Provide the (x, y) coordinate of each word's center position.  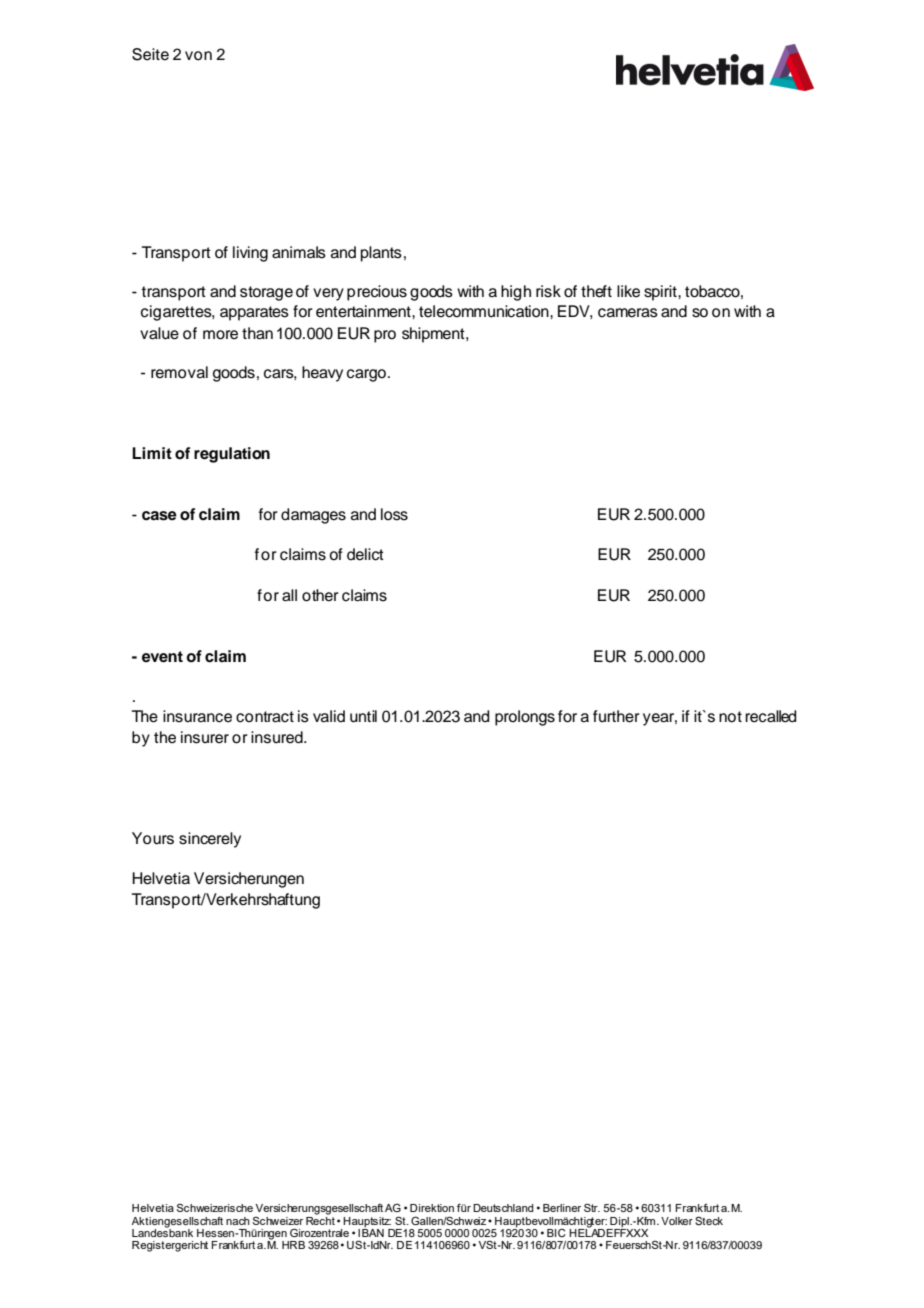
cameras (628, 313)
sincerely (210, 840)
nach (238, 1221)
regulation (232, 455)
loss (394, 514)
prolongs (525, 718)
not (730, 717)
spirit (661, 293)
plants (381, 254)
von (198, 56)
